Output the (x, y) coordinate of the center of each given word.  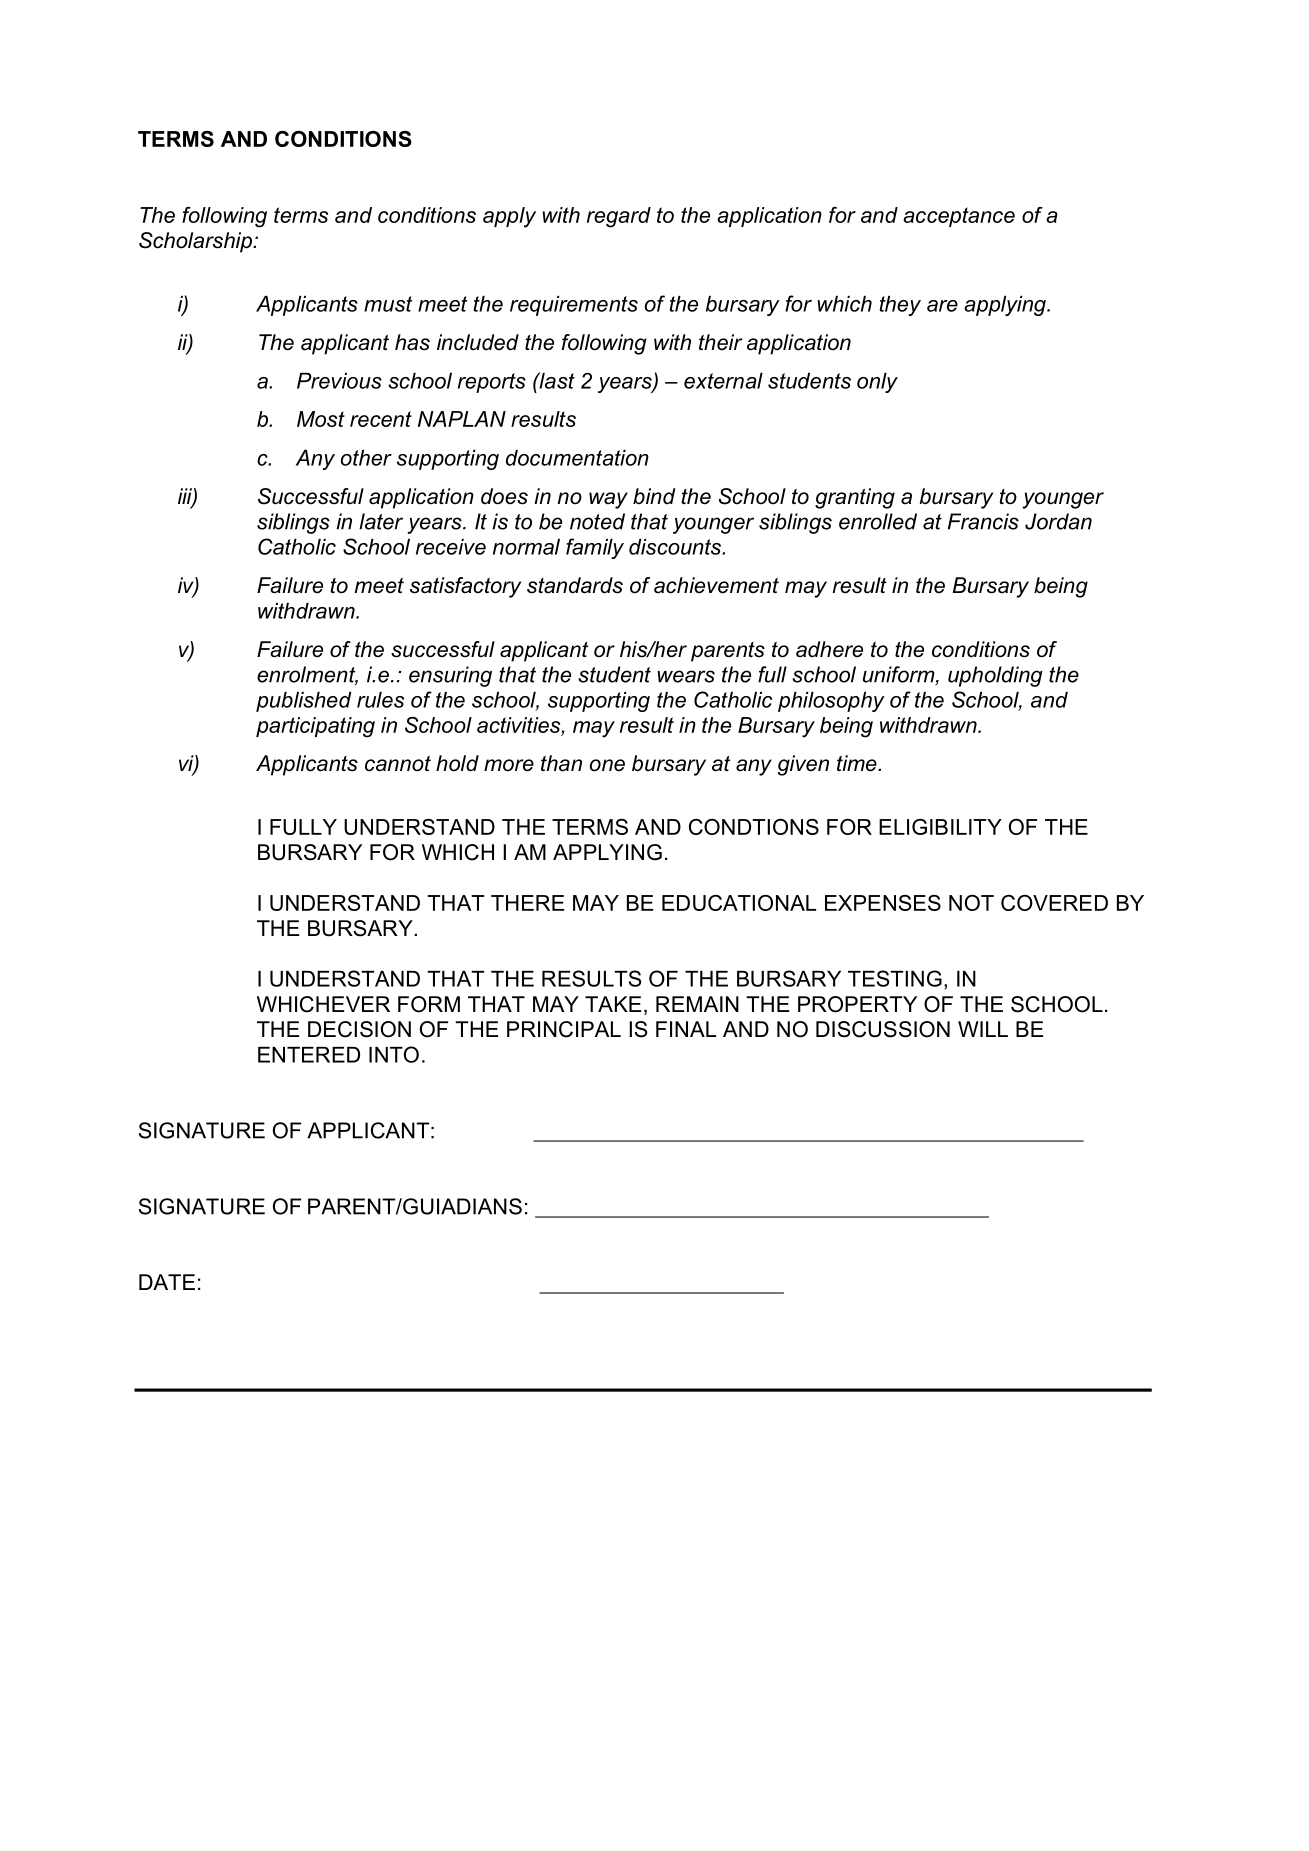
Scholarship (196, 242)
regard (619, 217)
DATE (167, 1282)
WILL (983, 1029)
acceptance (959, 217)
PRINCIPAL (564, 1029)
